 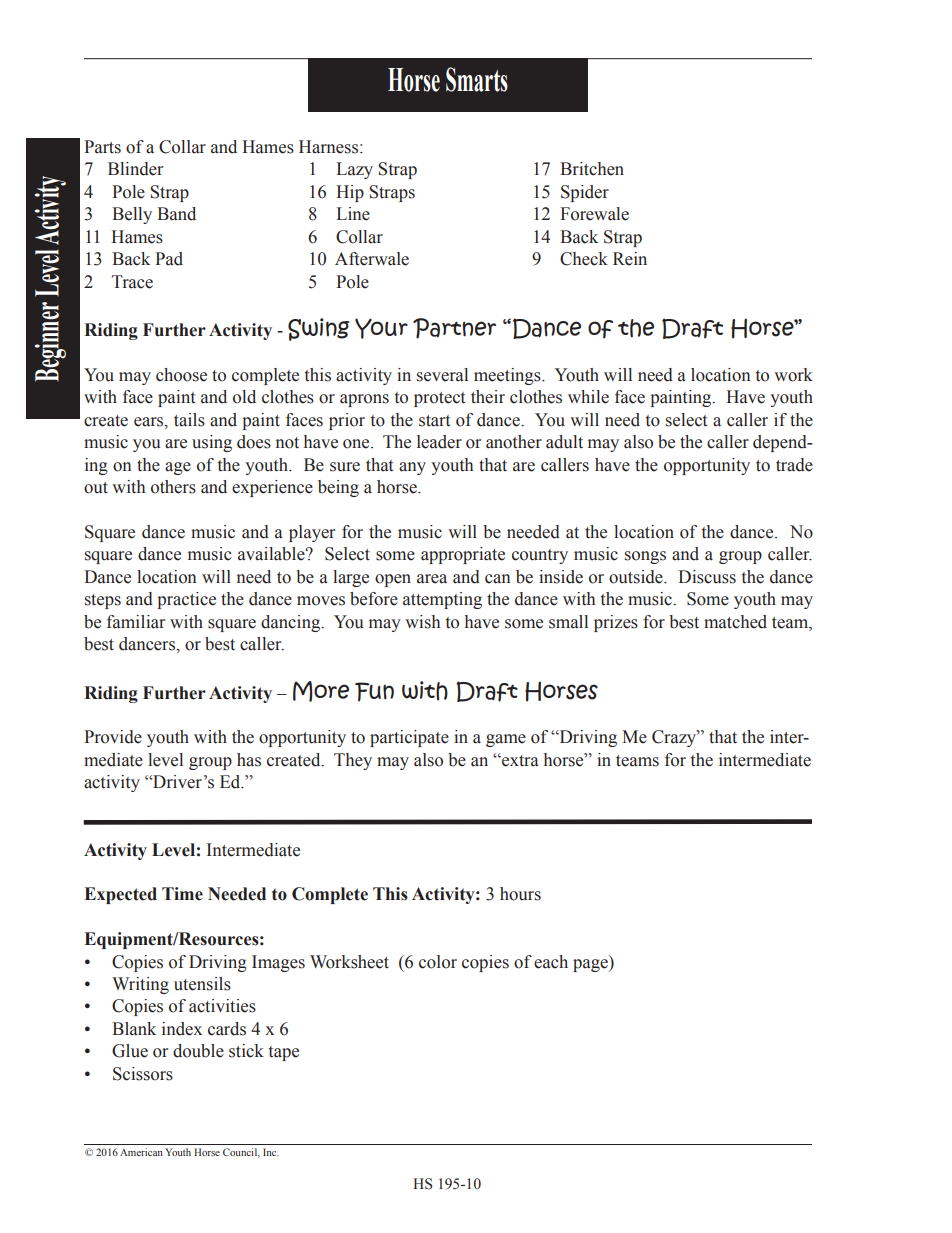 I want to click on Time, so click(x=182, y=894).
